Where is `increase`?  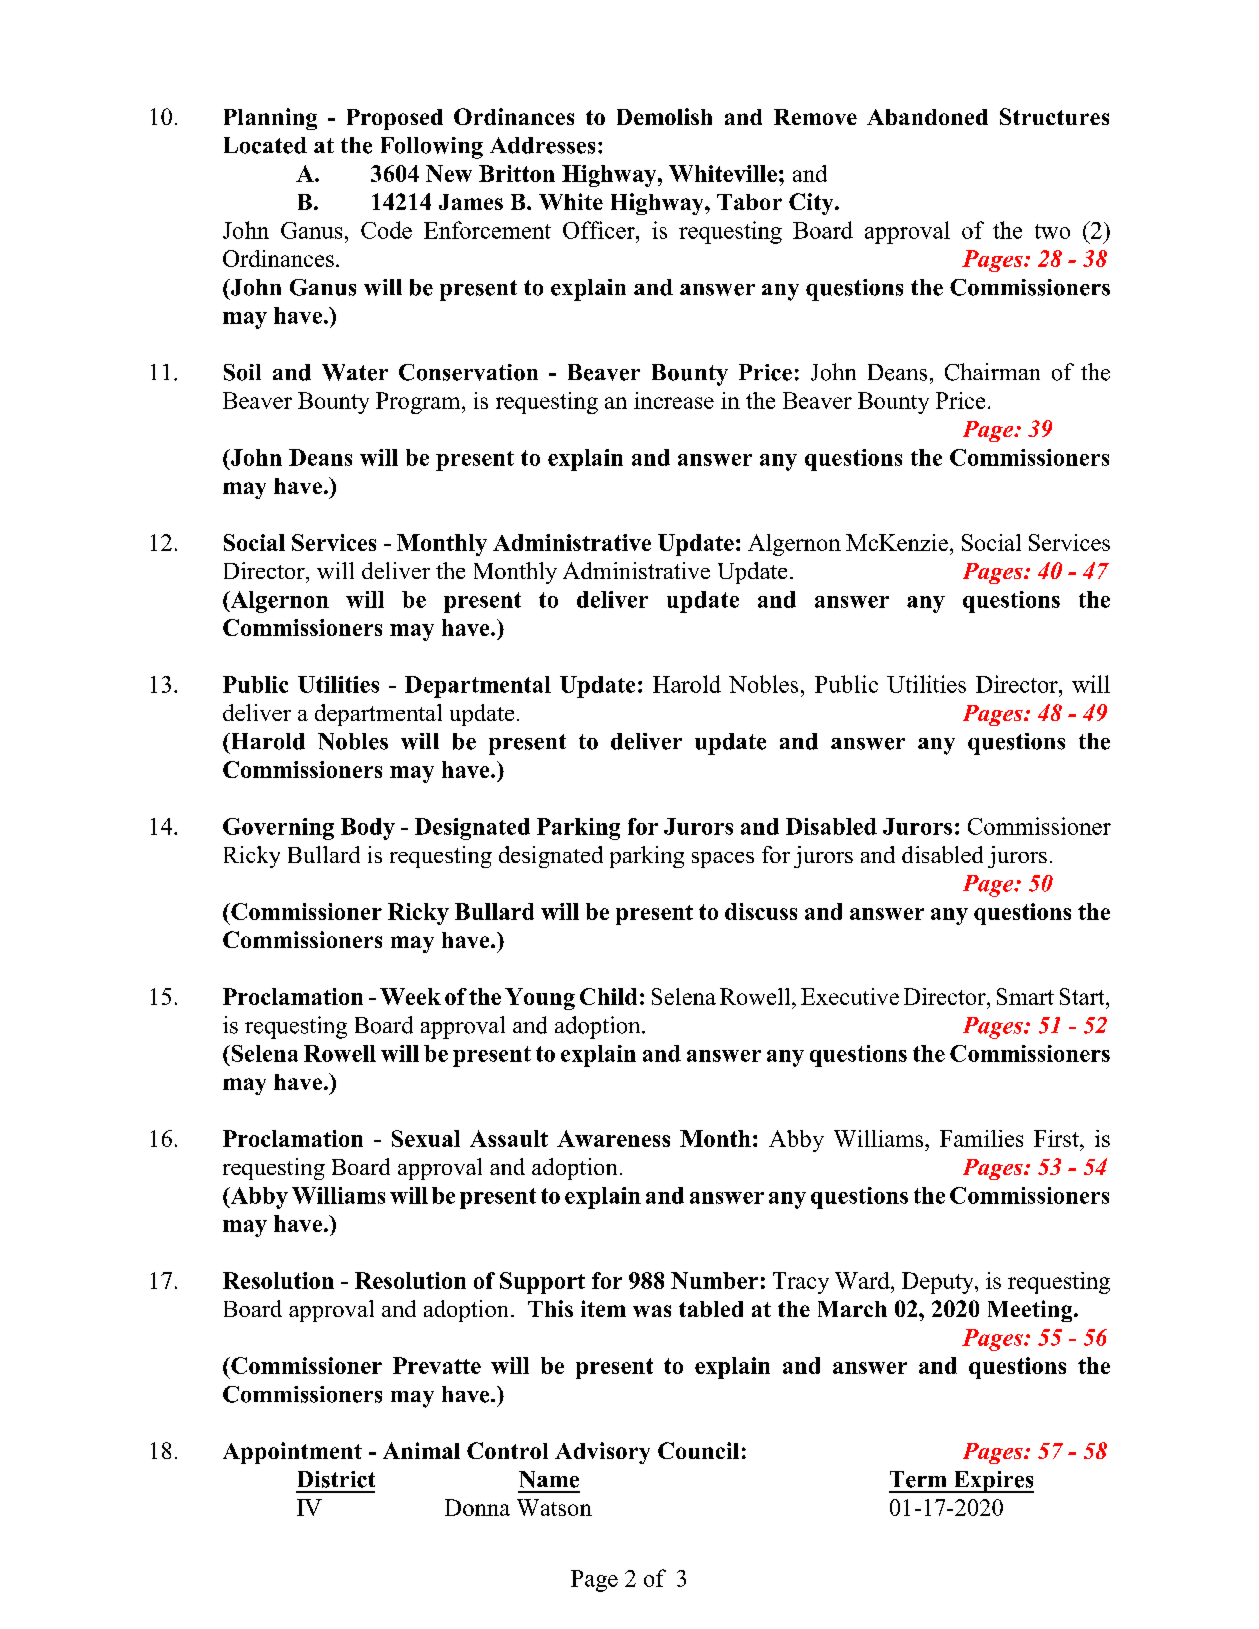 increase is located at coordinates (674, 400).
